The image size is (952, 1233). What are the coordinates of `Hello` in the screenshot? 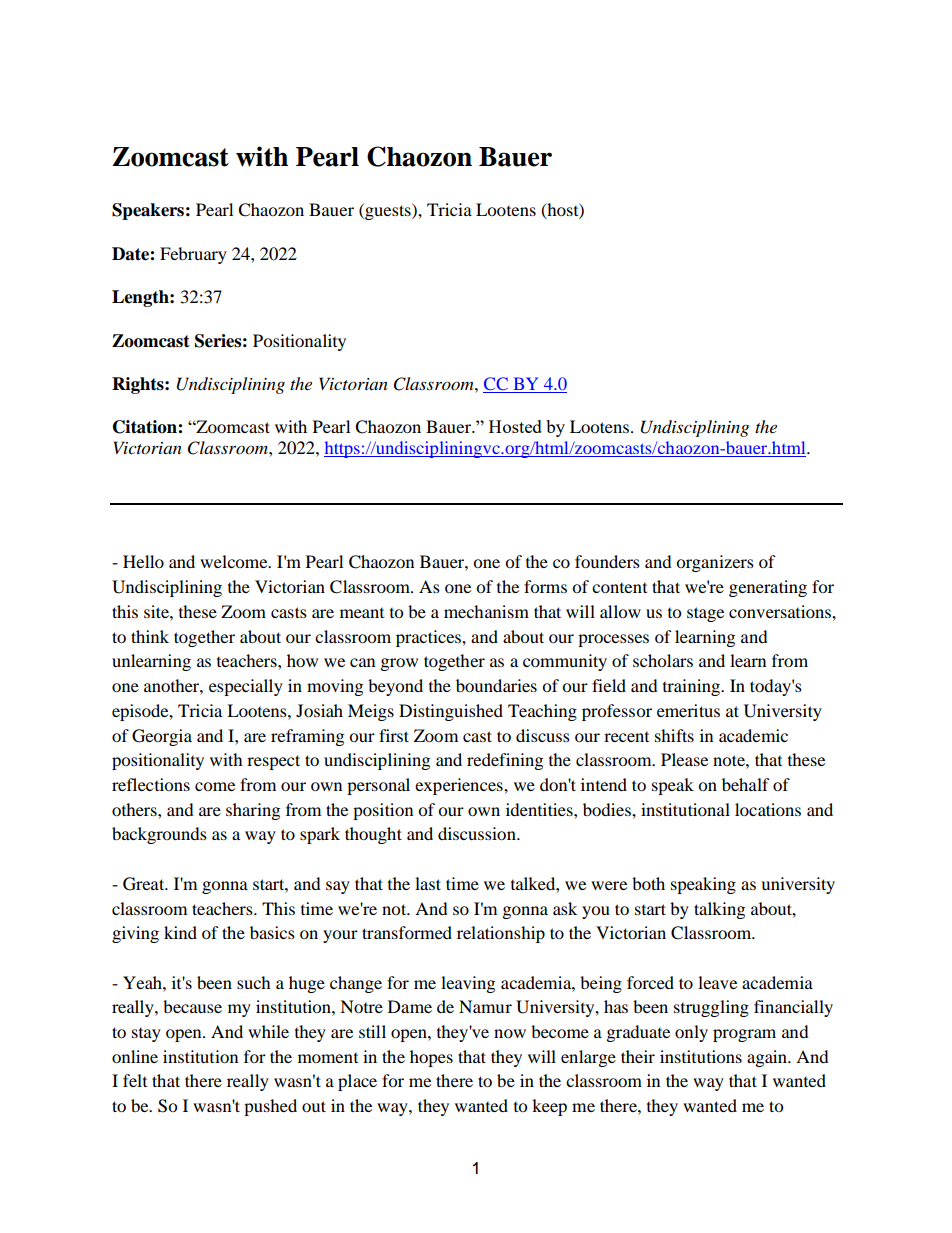 It's located at (143, 561).
